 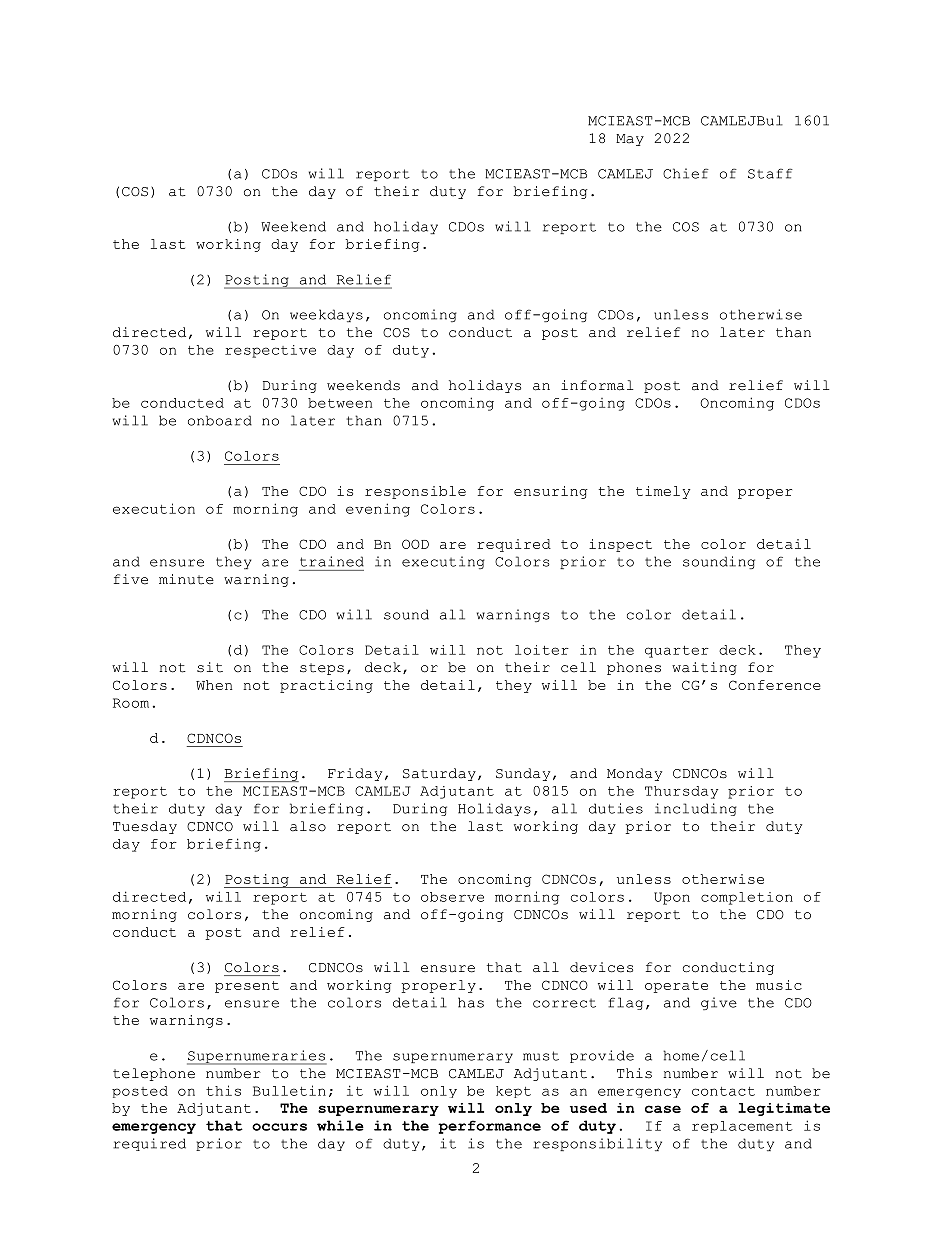 What do you see at coordinates (663, 492) in the page?
I see `timely` at bounding box center [663, 492].
